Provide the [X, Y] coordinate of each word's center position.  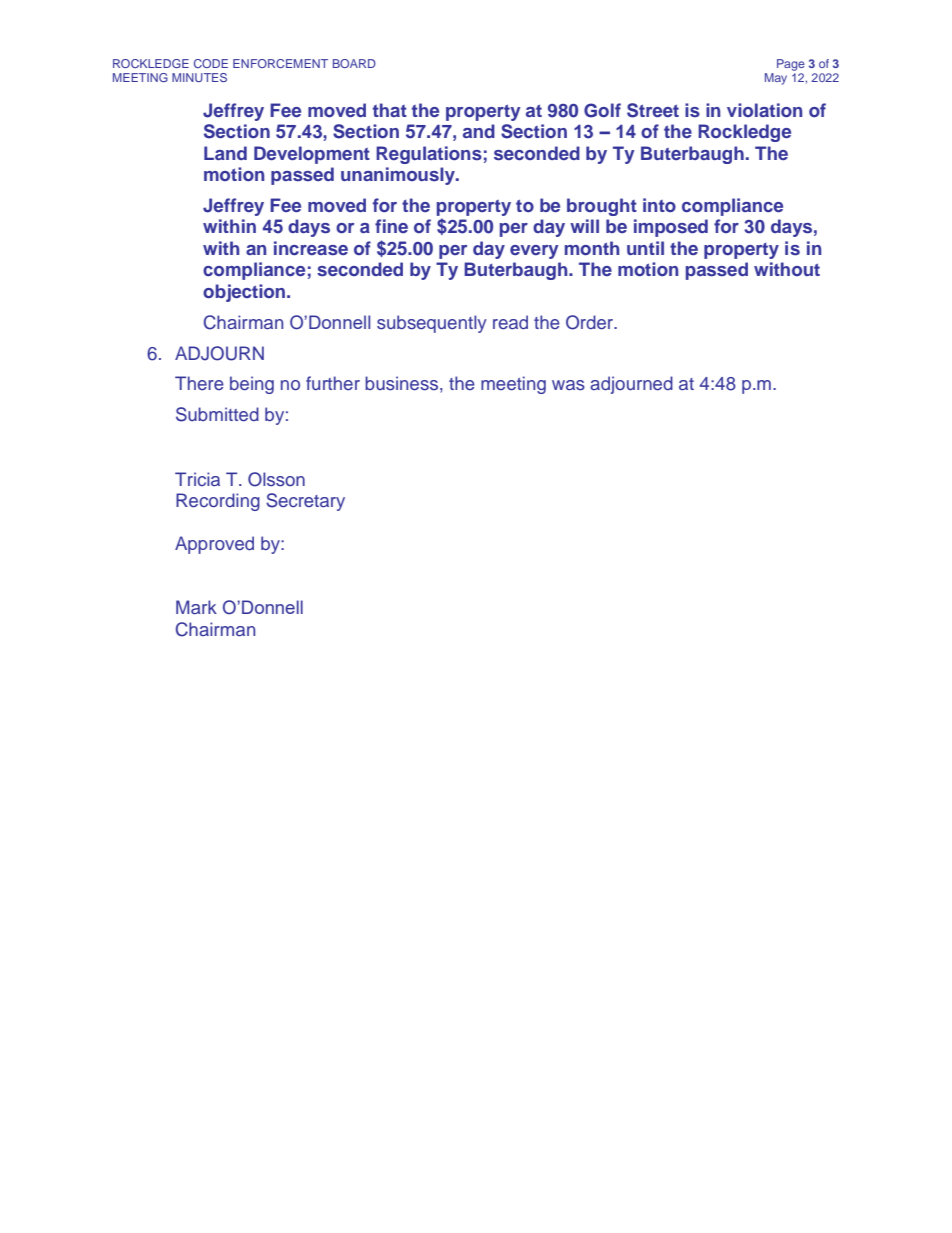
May [776, 79]
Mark [196, 607]
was [568, 385]
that [390, 110]
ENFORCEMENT [280, 63]
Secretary [305, 502]
